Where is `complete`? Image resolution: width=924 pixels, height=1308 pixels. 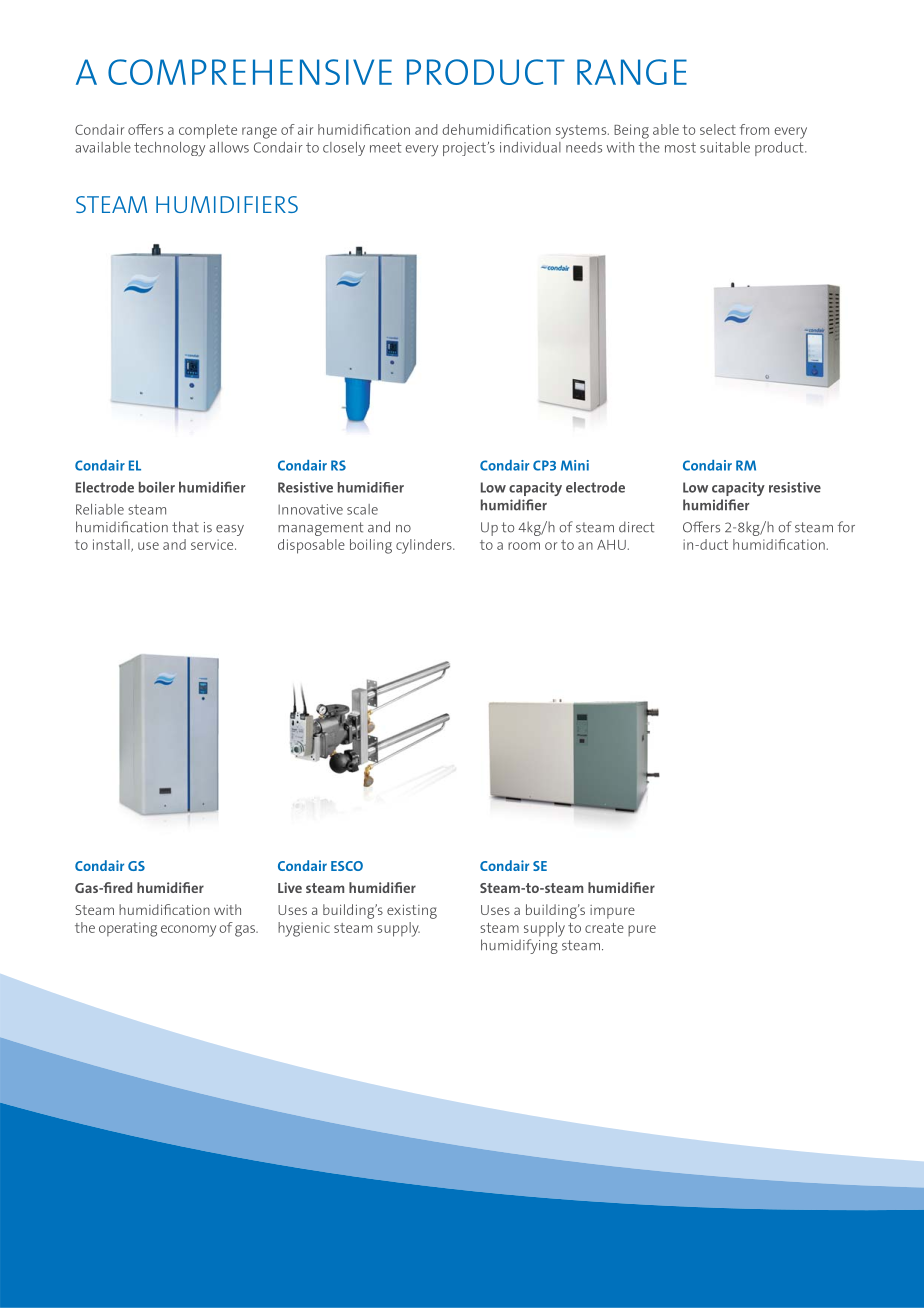
complete is located at coordinates (208, 131).
